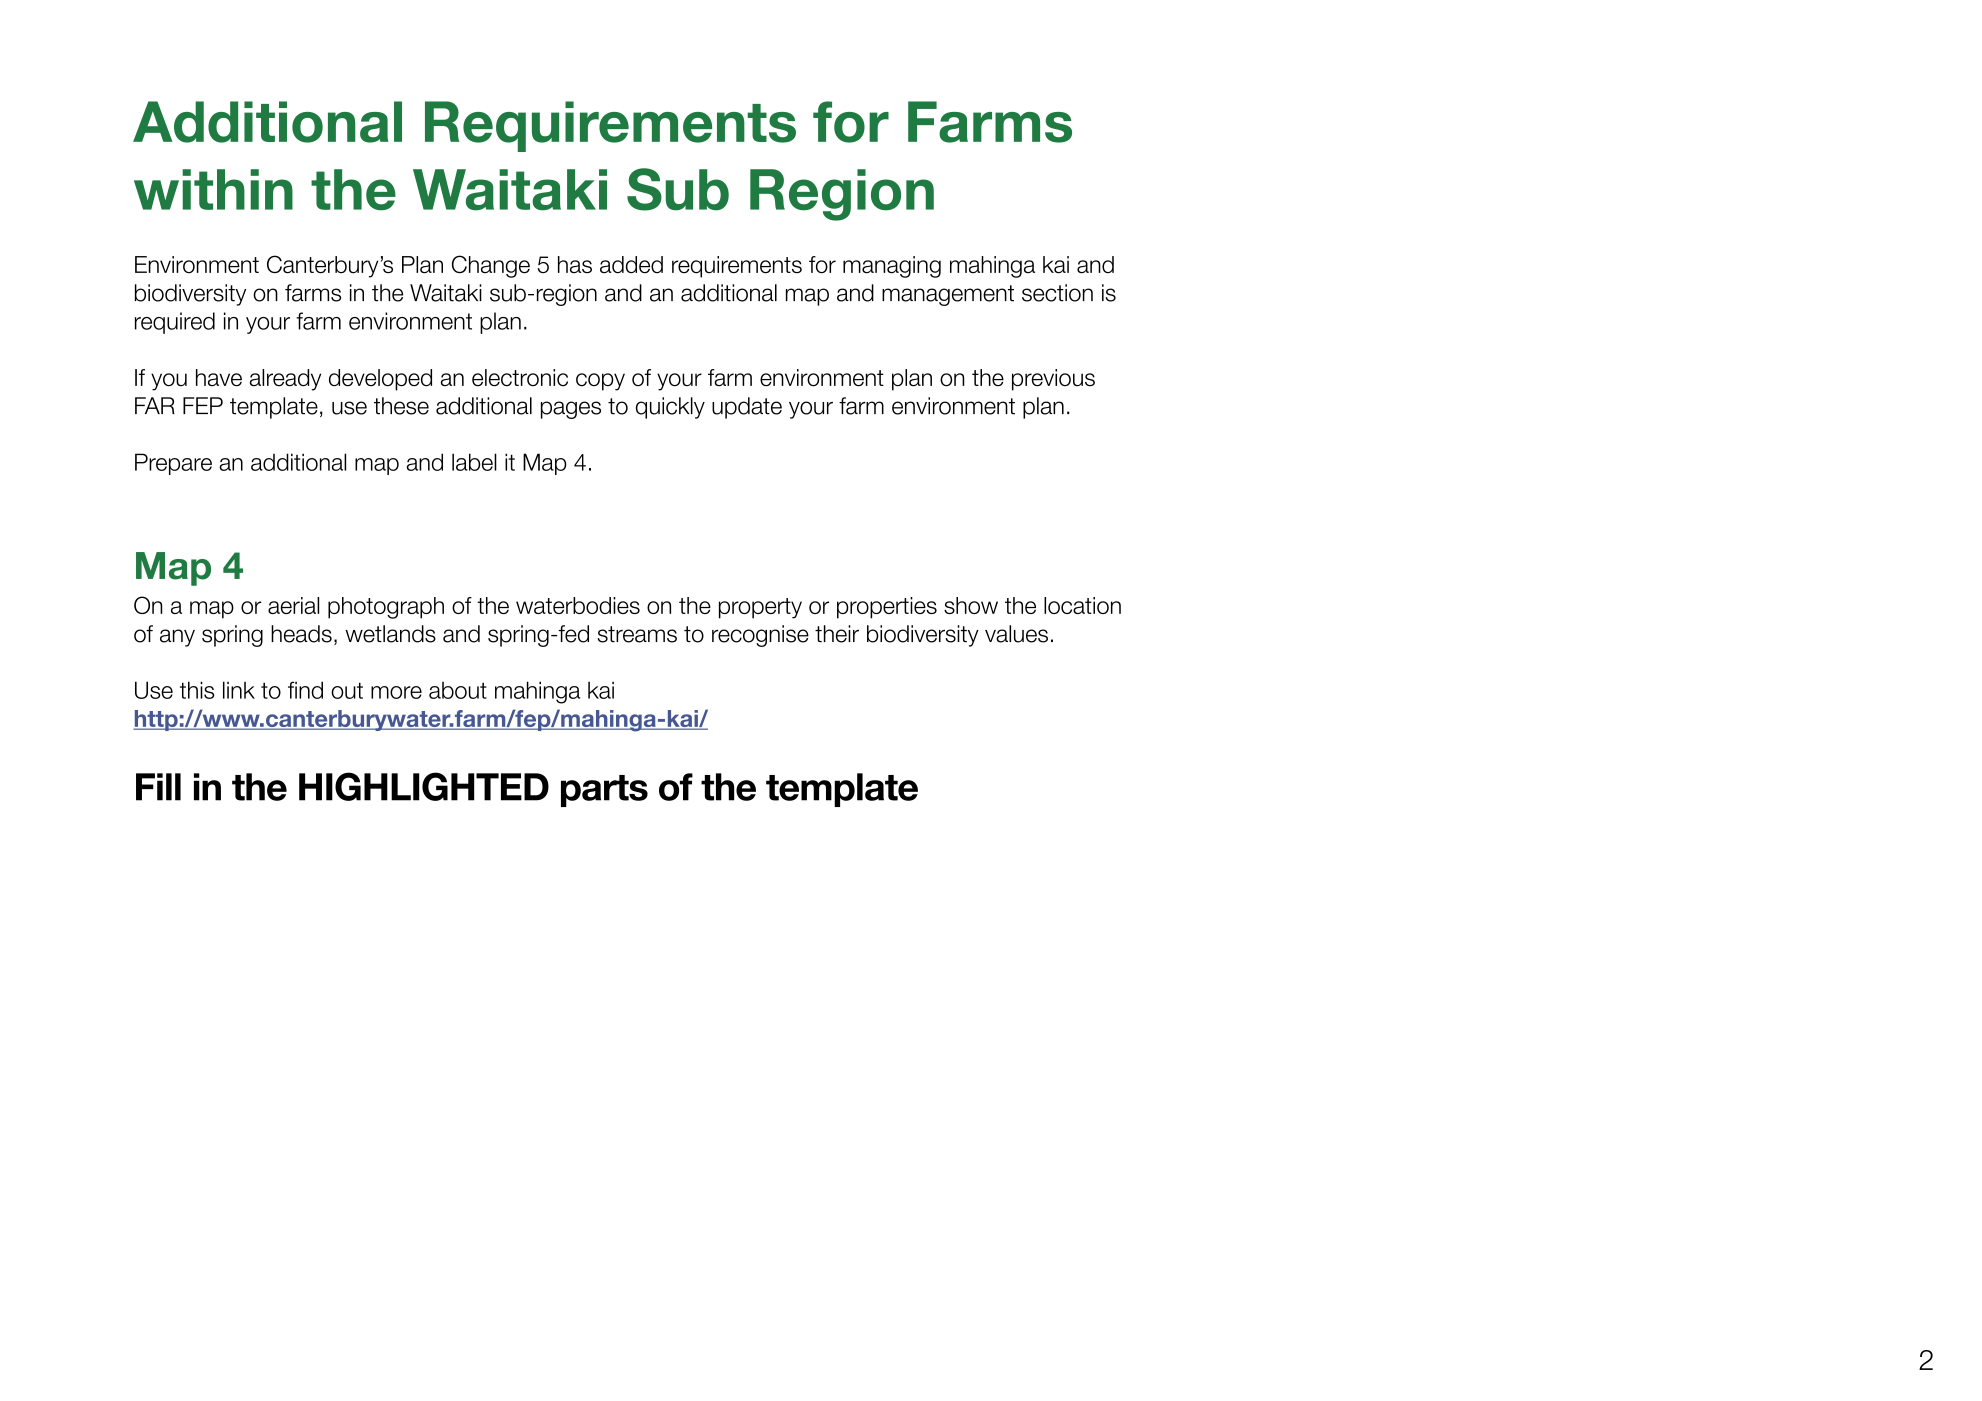 The image size is (1982, 1401). Describe the element at coordinates (637, 634) in the page. I see `streams` at that location.
